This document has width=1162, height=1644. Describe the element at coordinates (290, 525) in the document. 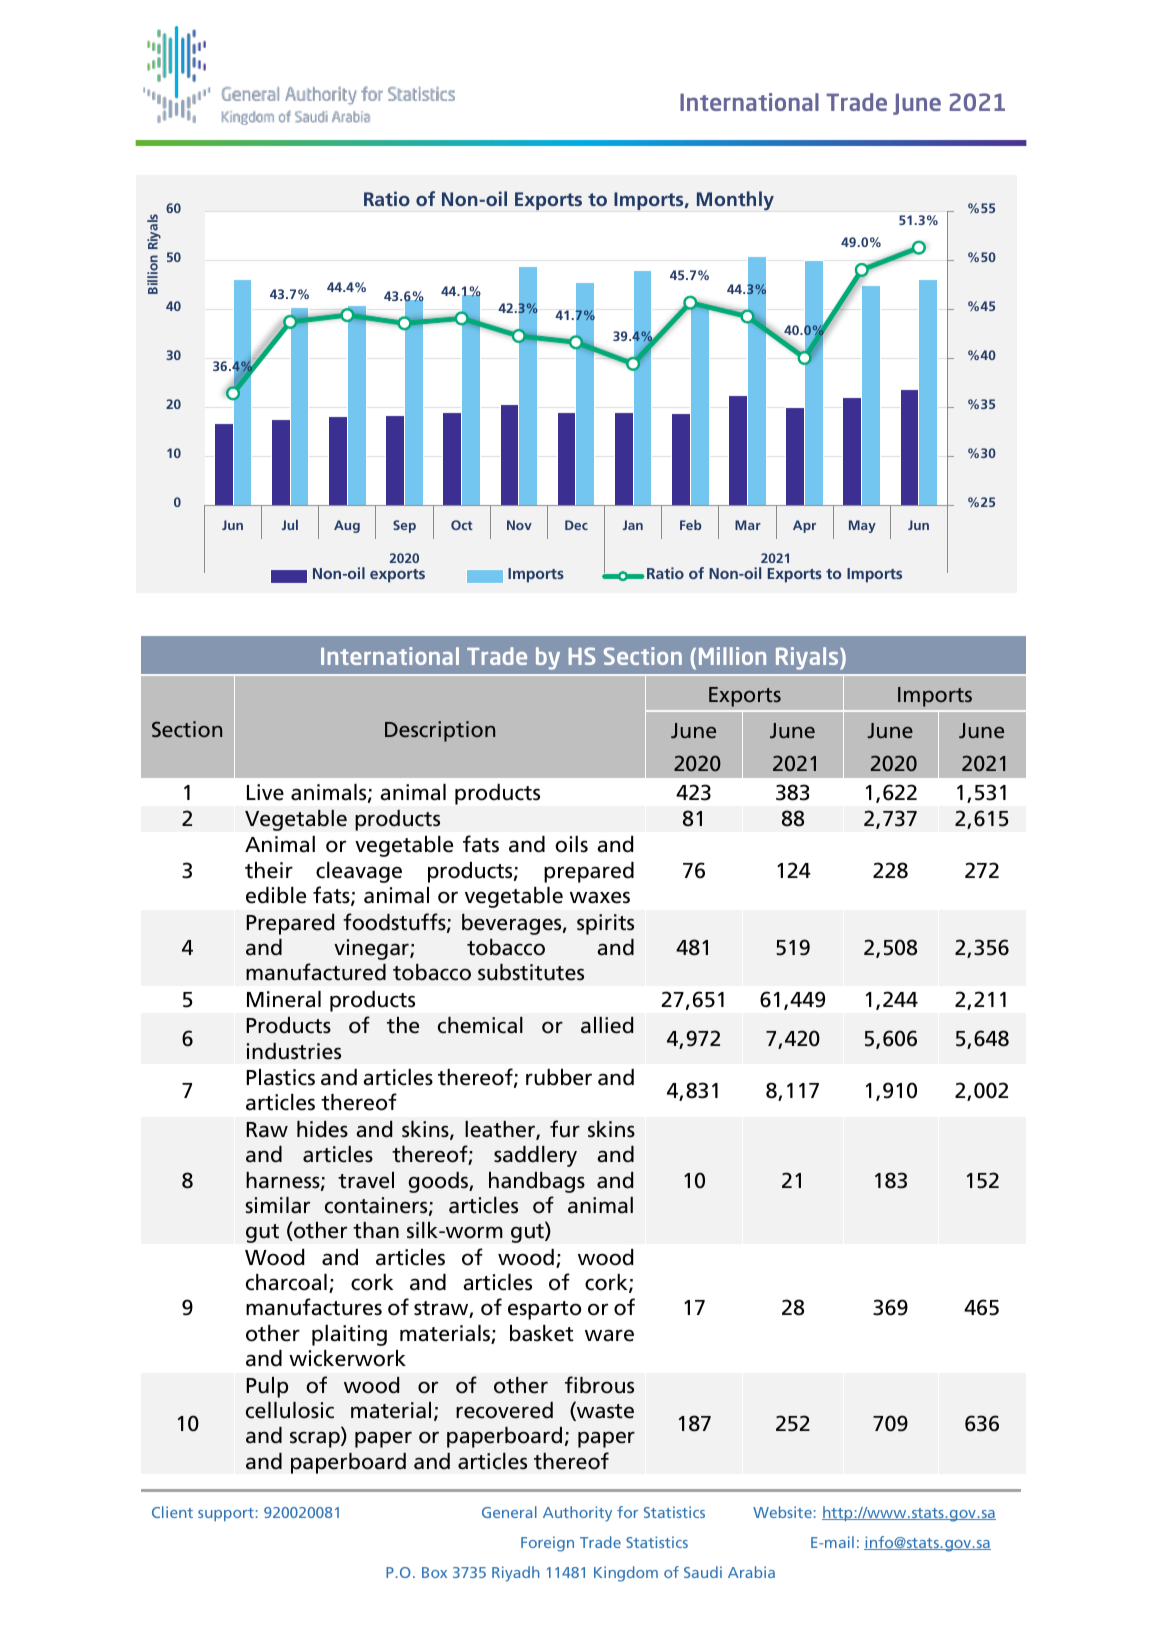

I see `Jul` at that location.
